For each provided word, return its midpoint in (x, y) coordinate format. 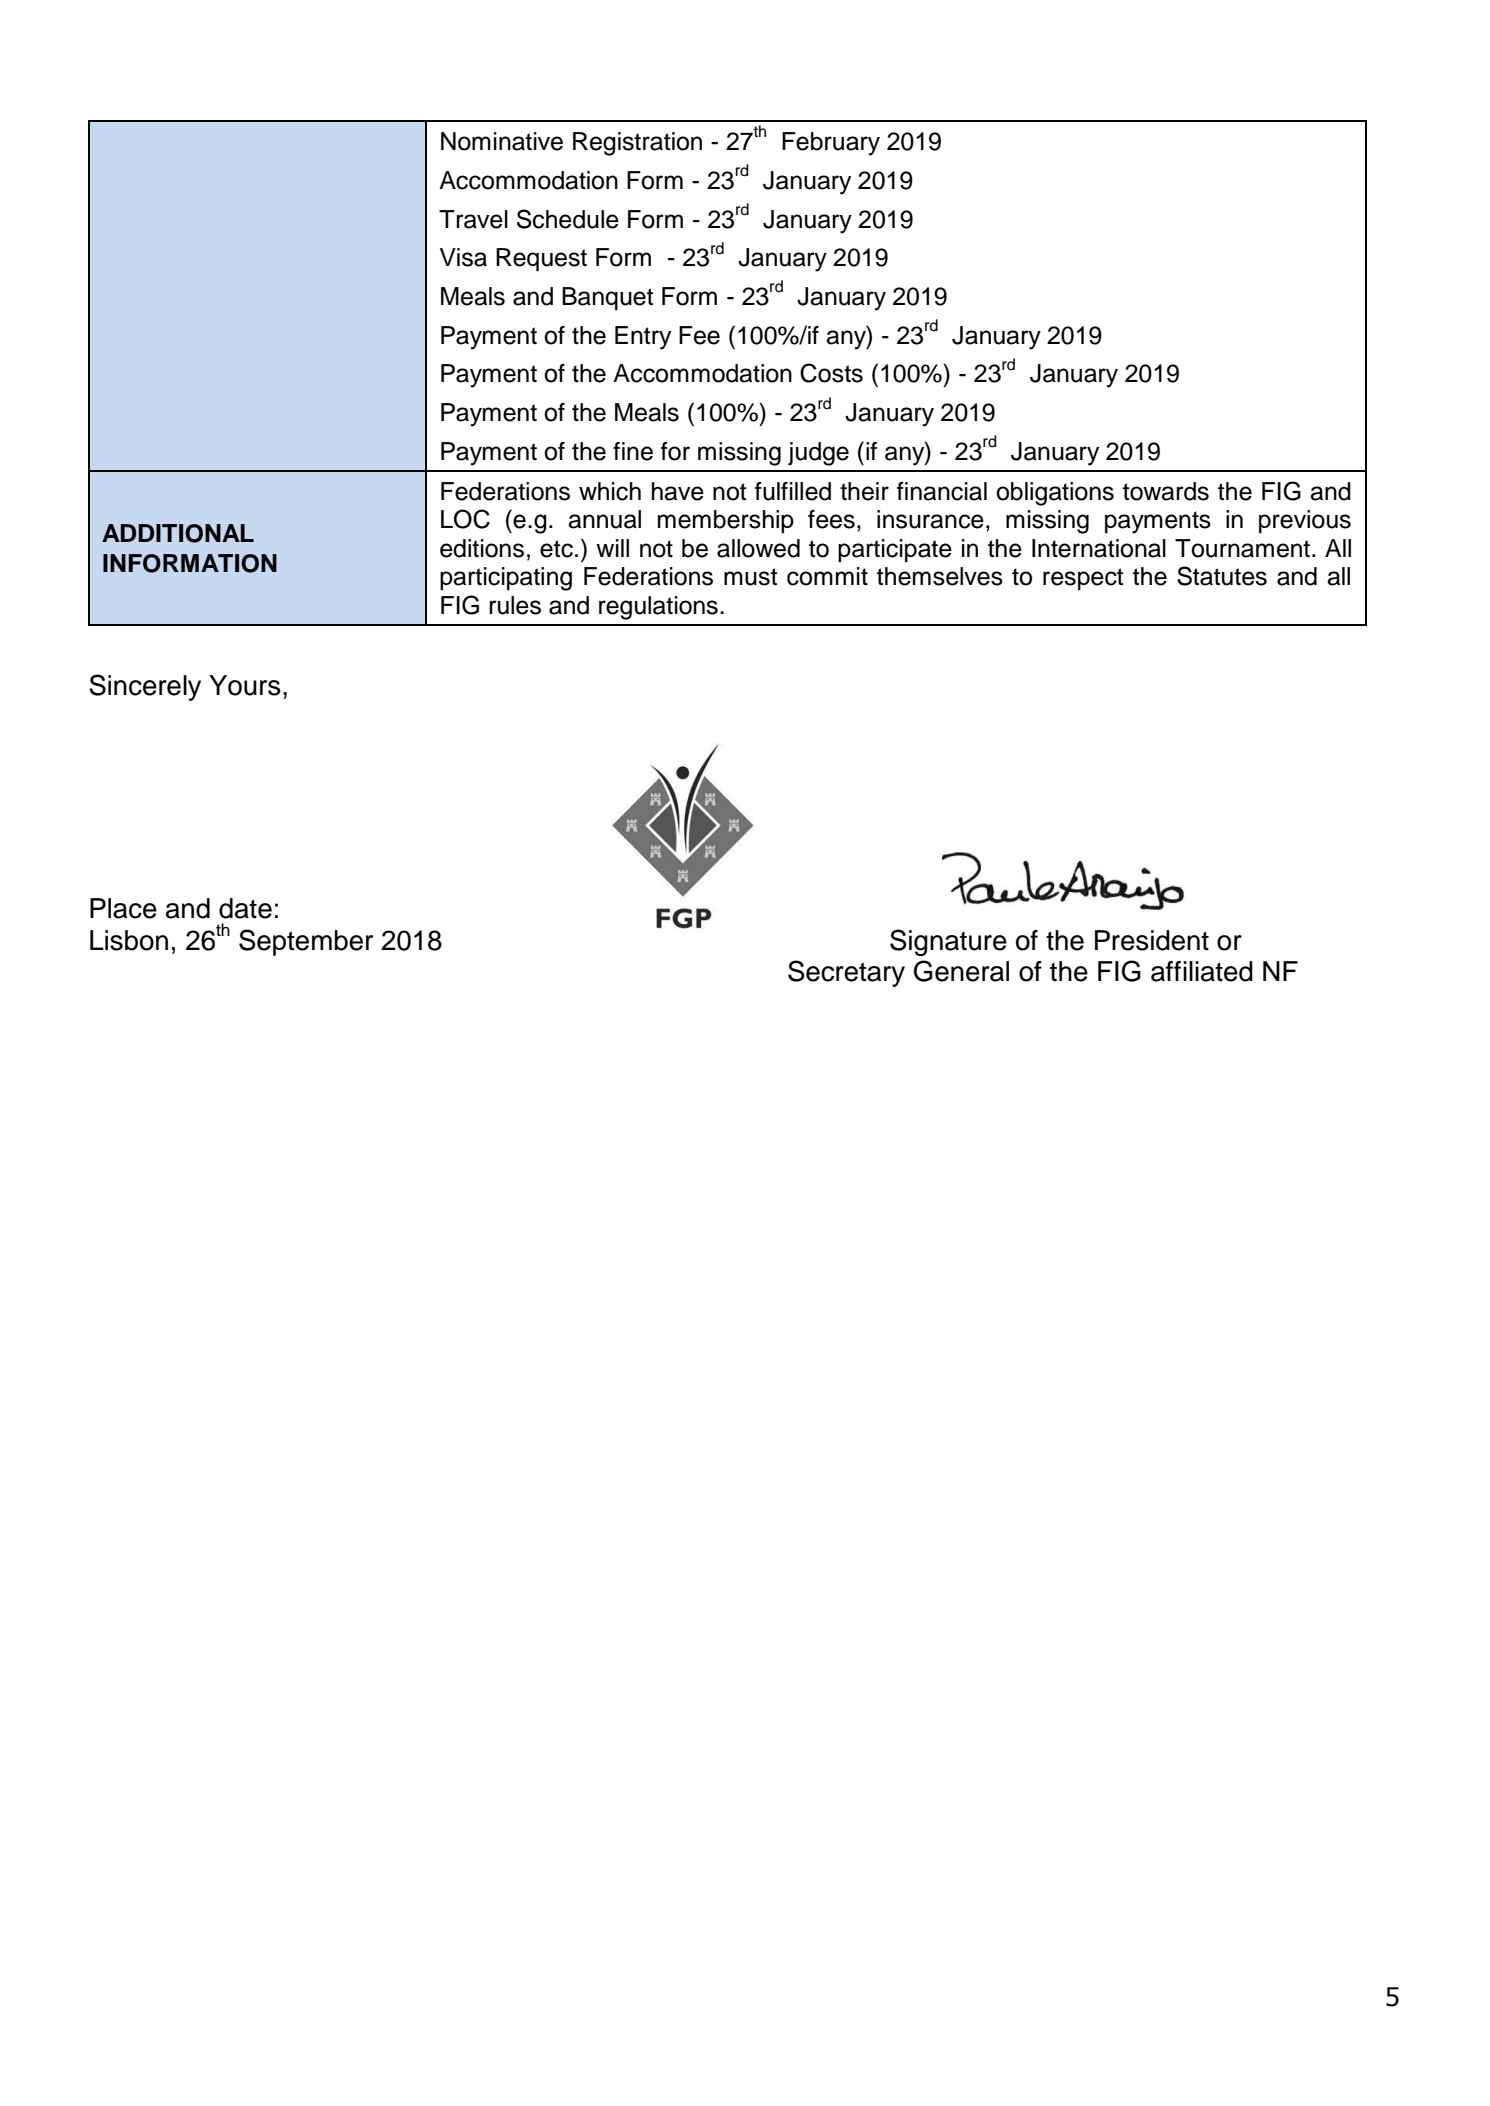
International (1099, 548)
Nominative (502, 141)
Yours (245, 685)
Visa (463, 257)
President (1152, 940)
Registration (637, 144)
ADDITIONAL (178, 533)
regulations (658, 608)
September (306, 942)
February (831, 144)
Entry (643, 338)
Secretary (846, 973)
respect (1083, 579)
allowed (758, 548)
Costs (831, 373)
